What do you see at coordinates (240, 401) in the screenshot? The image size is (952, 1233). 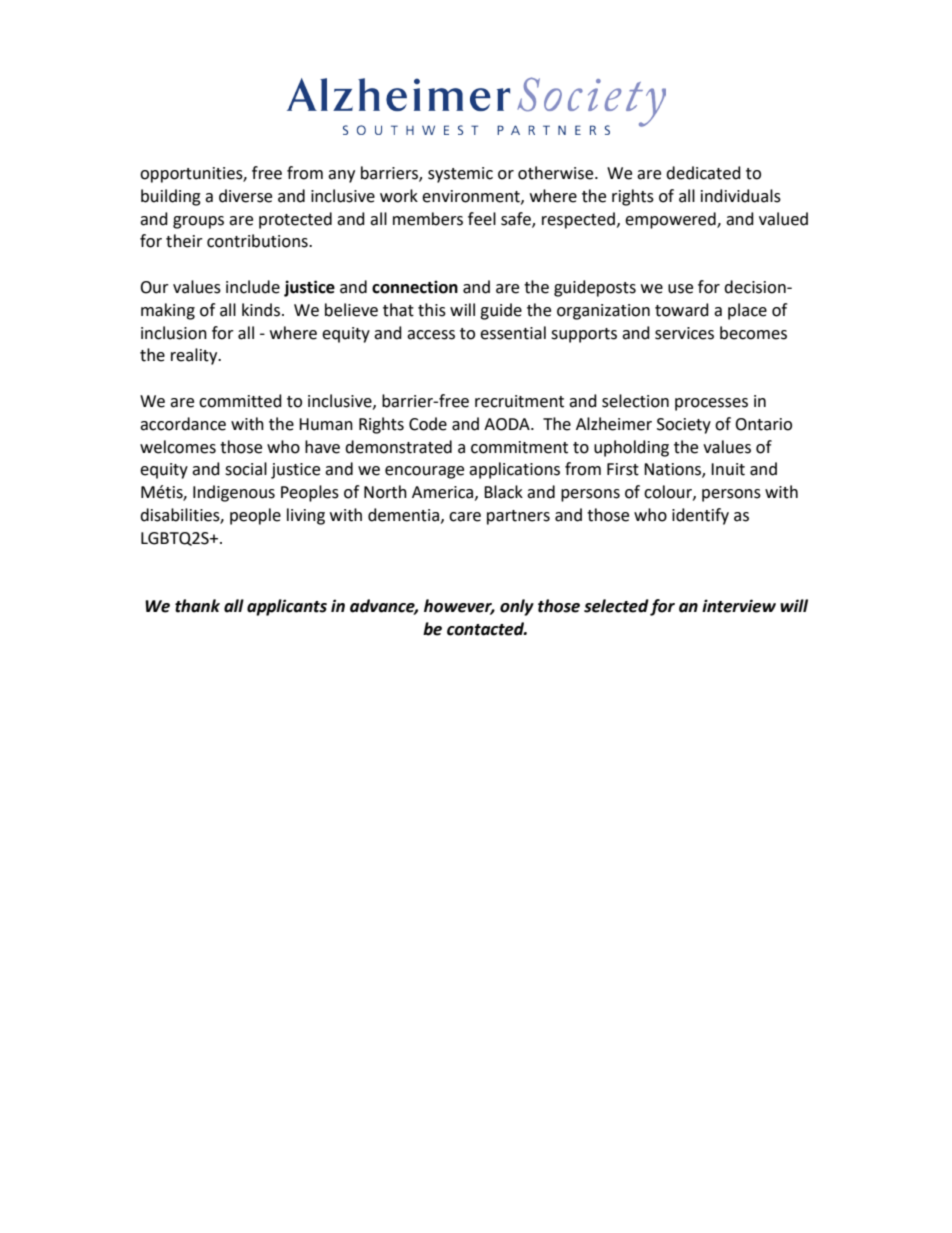 I see `committed` at bounding box center [240, 401].
